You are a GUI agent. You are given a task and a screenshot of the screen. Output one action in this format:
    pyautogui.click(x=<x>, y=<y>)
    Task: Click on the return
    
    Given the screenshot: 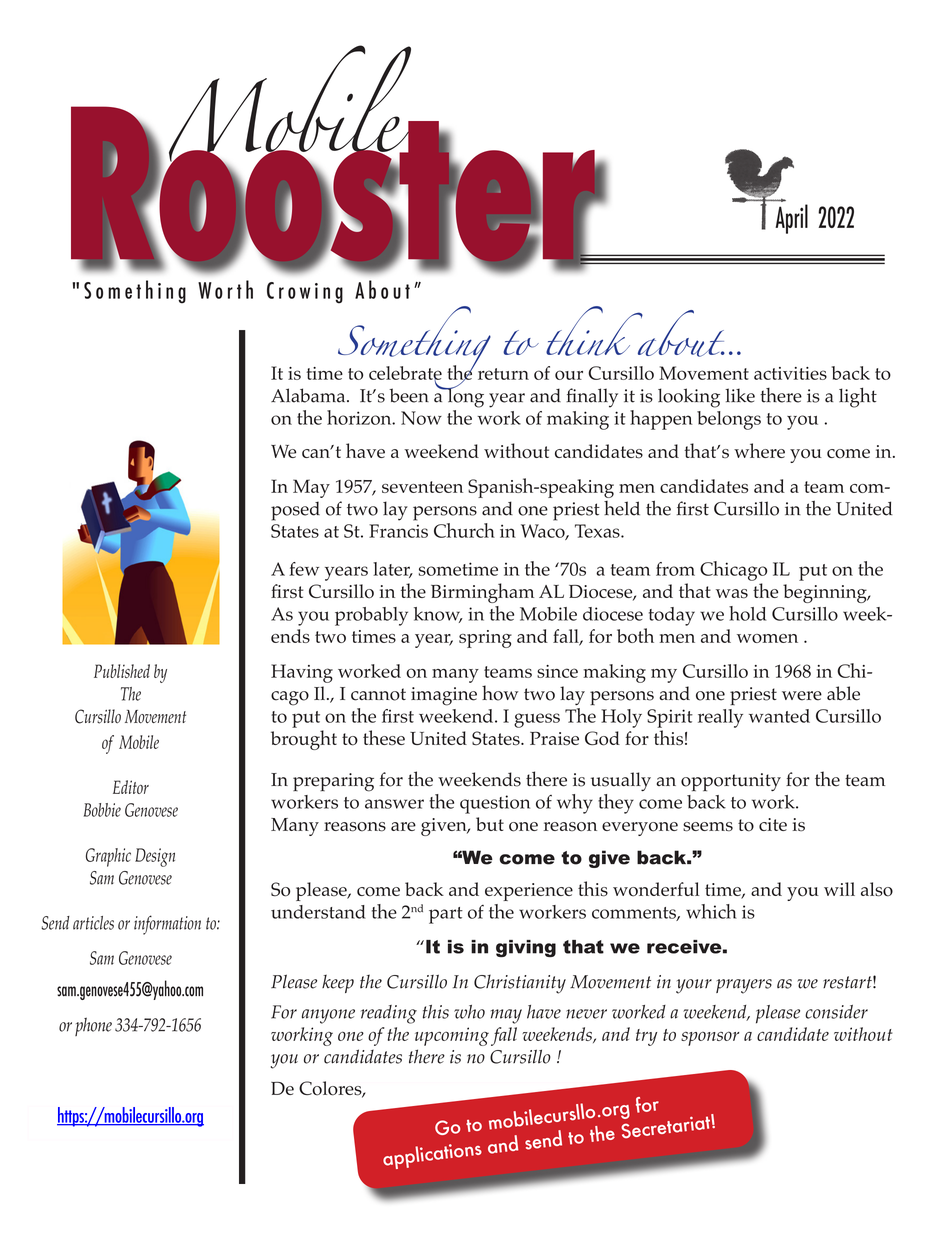 What is the action you would take?
    pyautogui.click(x=503, y=374)
